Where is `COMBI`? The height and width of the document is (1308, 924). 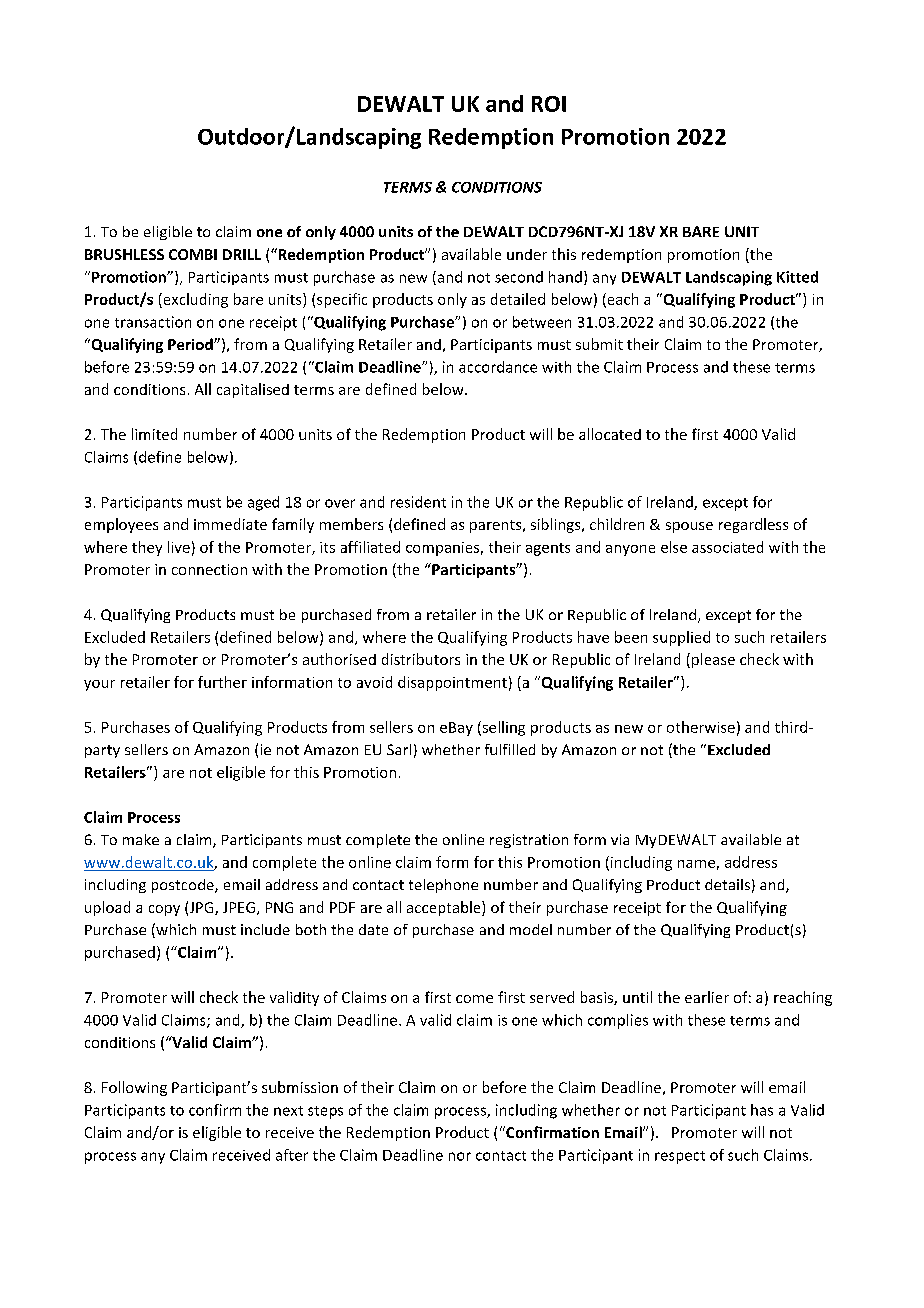 COMBI is located at coordinates (193, 254).
